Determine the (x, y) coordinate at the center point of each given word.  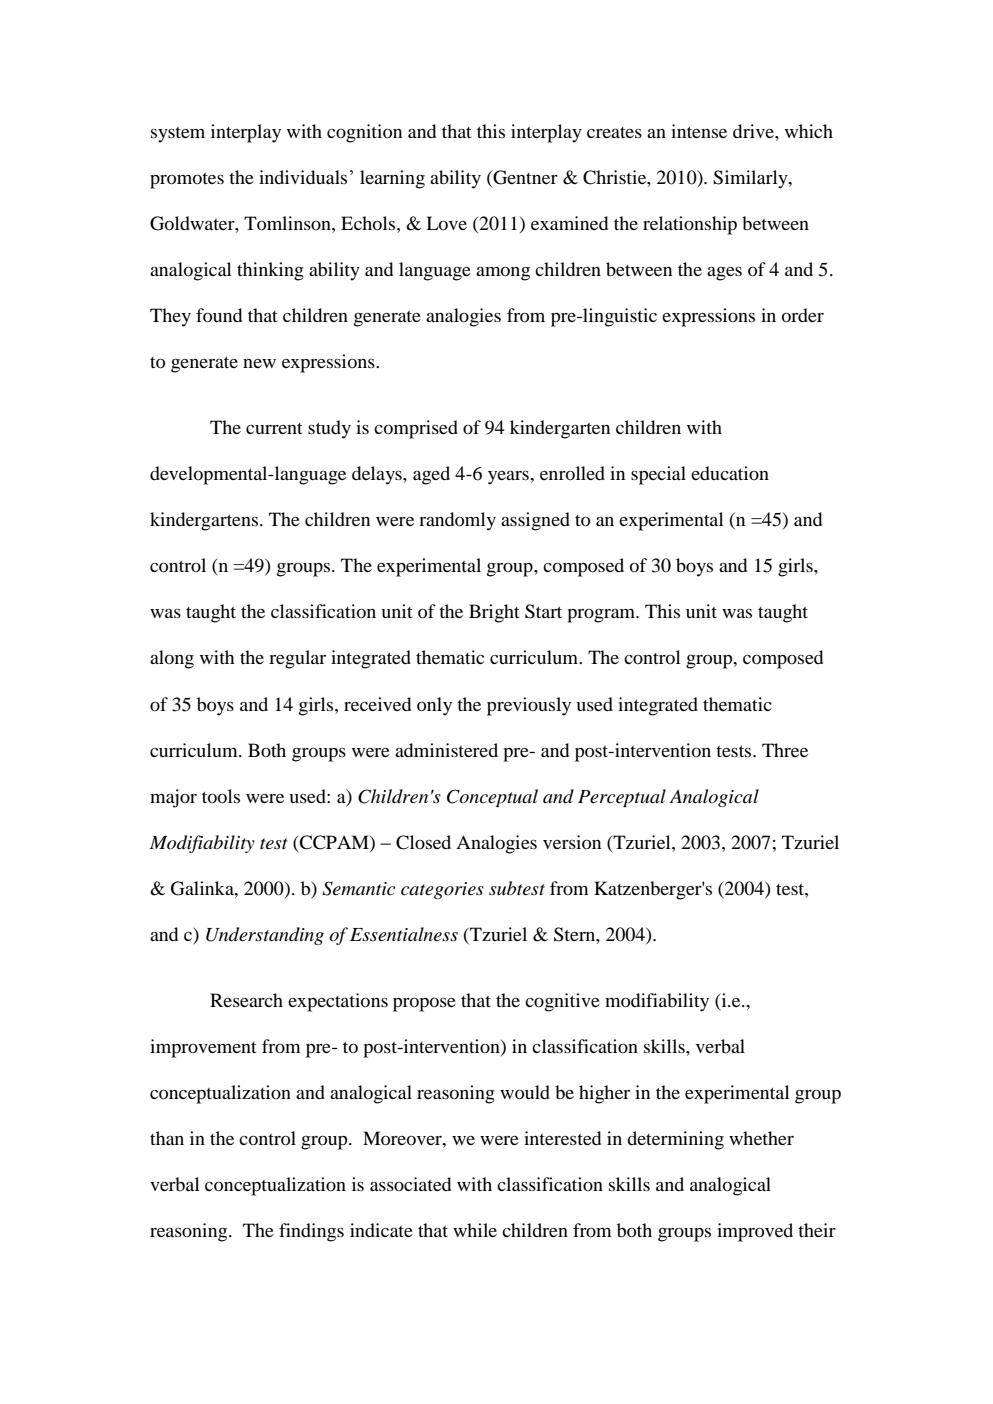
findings (311, 1232)
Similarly (751, 179)
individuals (303, 177)
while (475, 1230)
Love (446, 223)
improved (755, 1232)
